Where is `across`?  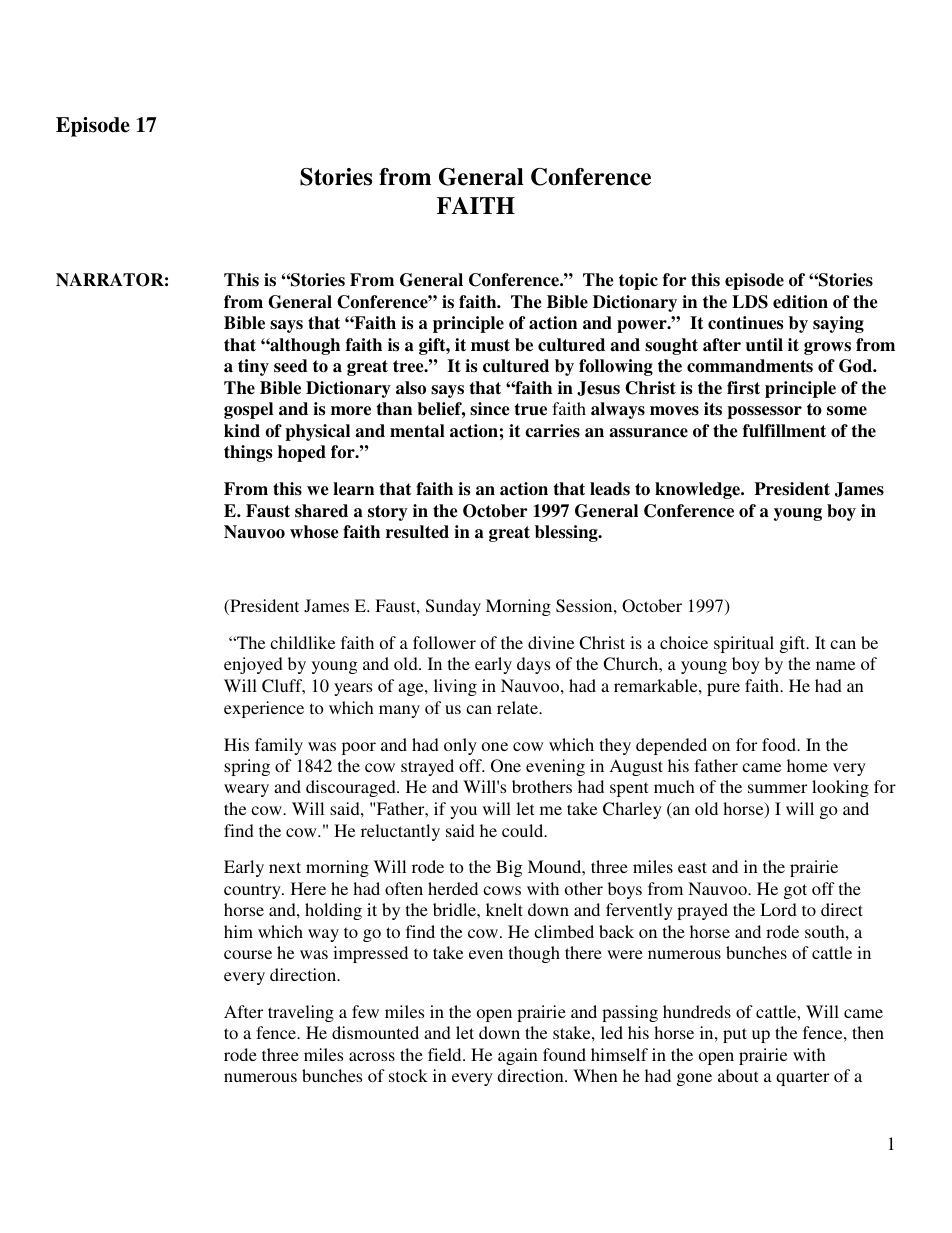
across is located at coordinates (372, 1056).
